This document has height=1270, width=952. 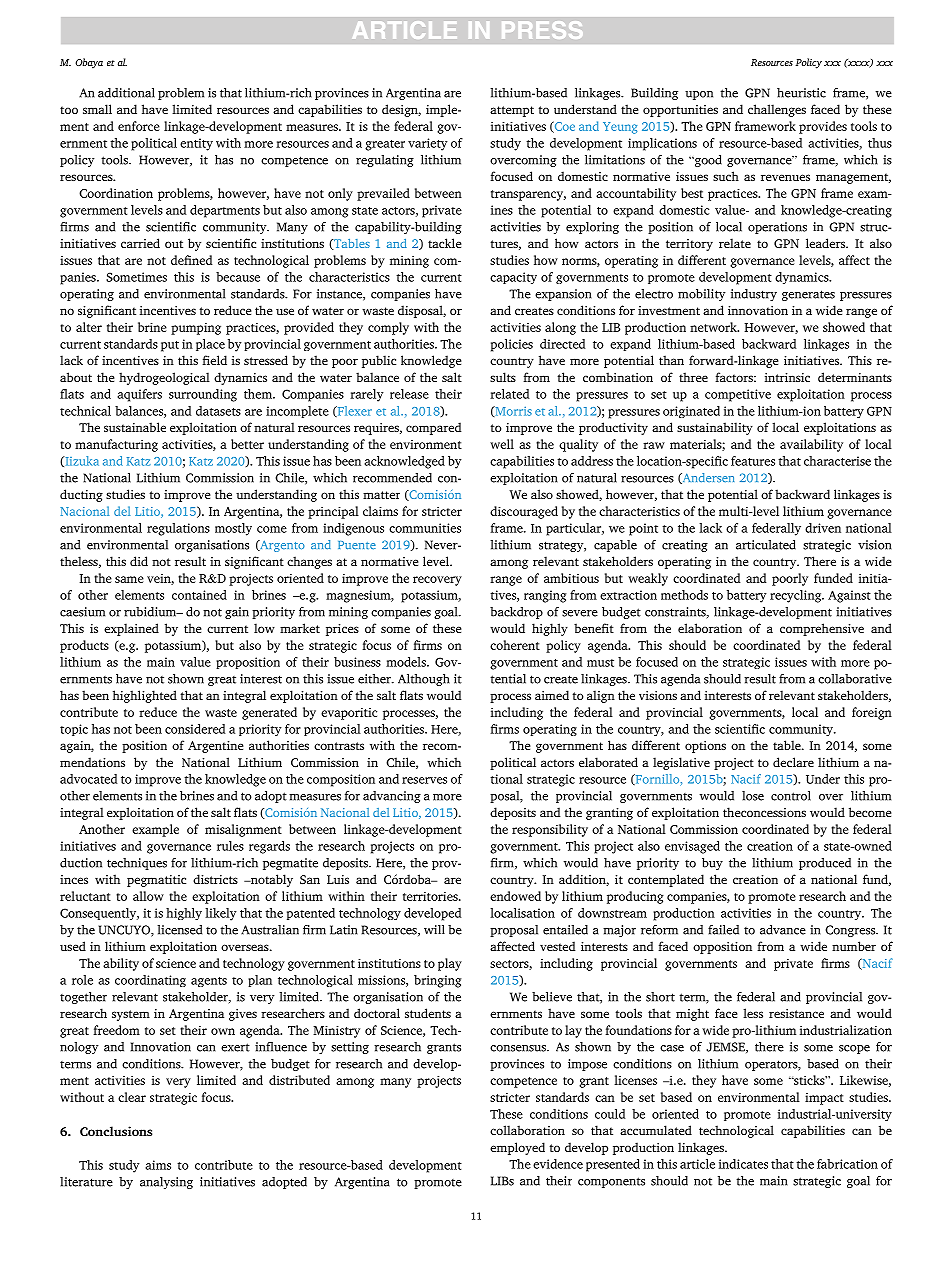 I want to click on reserves, so click(x=424, y=780).
